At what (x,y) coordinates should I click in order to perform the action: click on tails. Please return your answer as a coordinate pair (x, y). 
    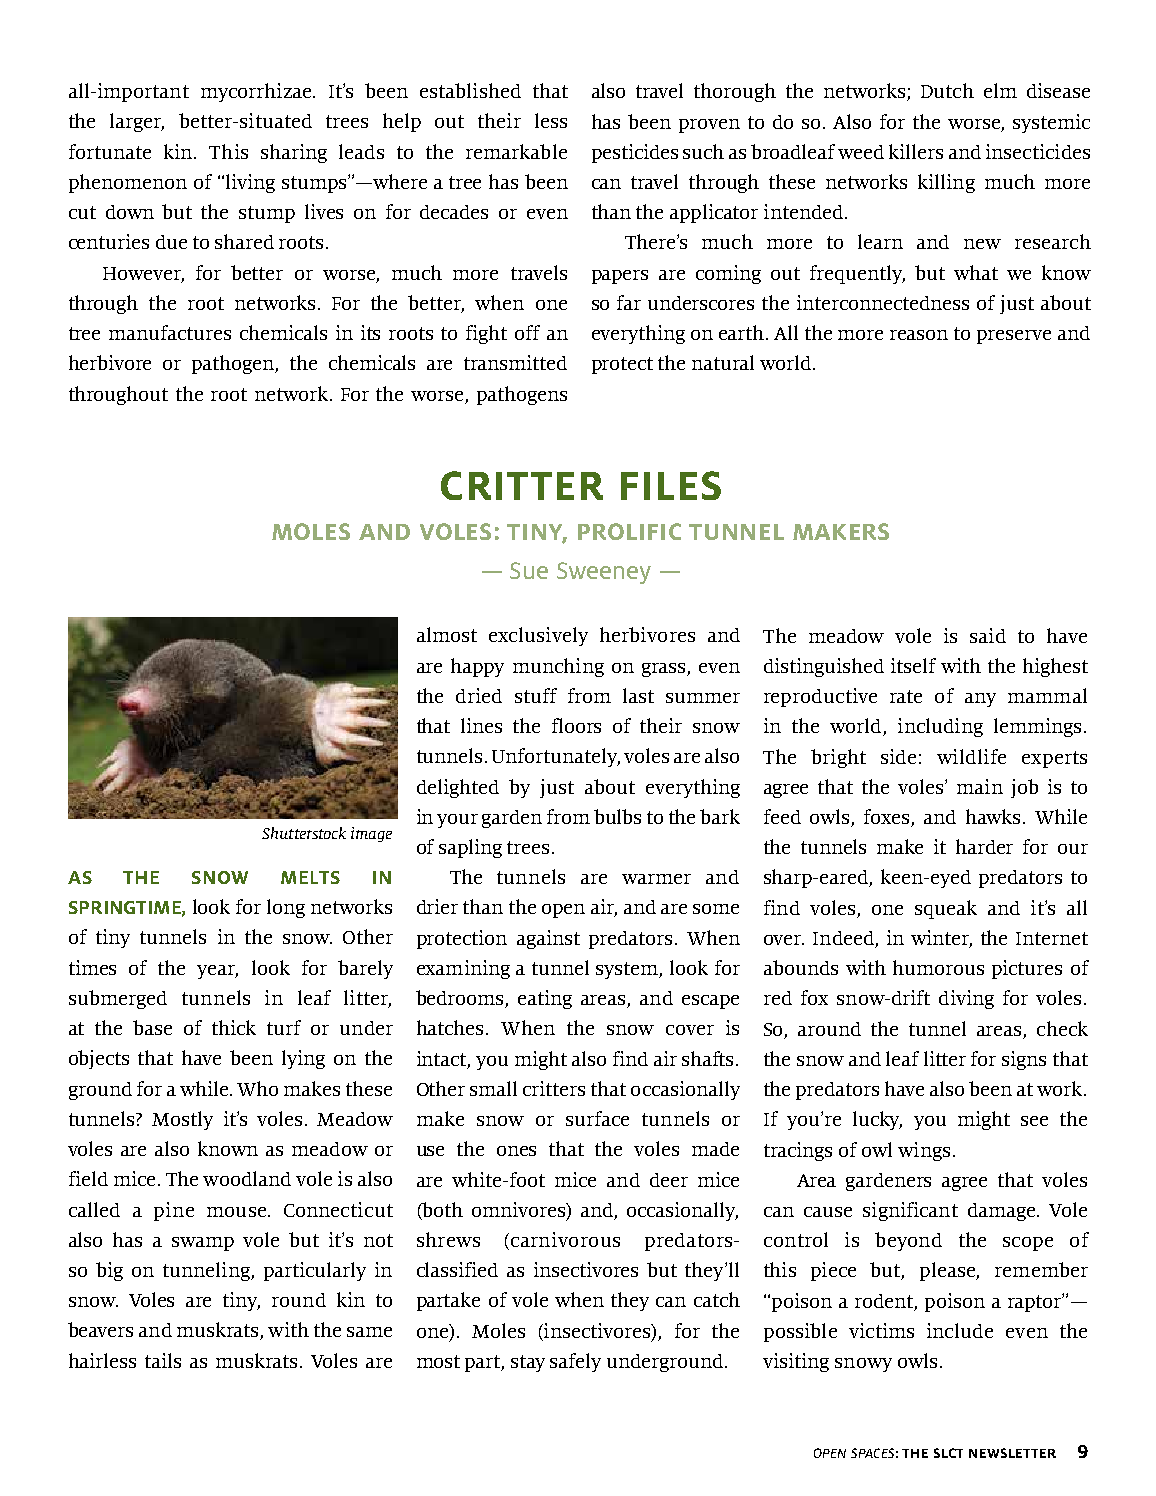
    Looking at the image, I should click on (163, 1360).
